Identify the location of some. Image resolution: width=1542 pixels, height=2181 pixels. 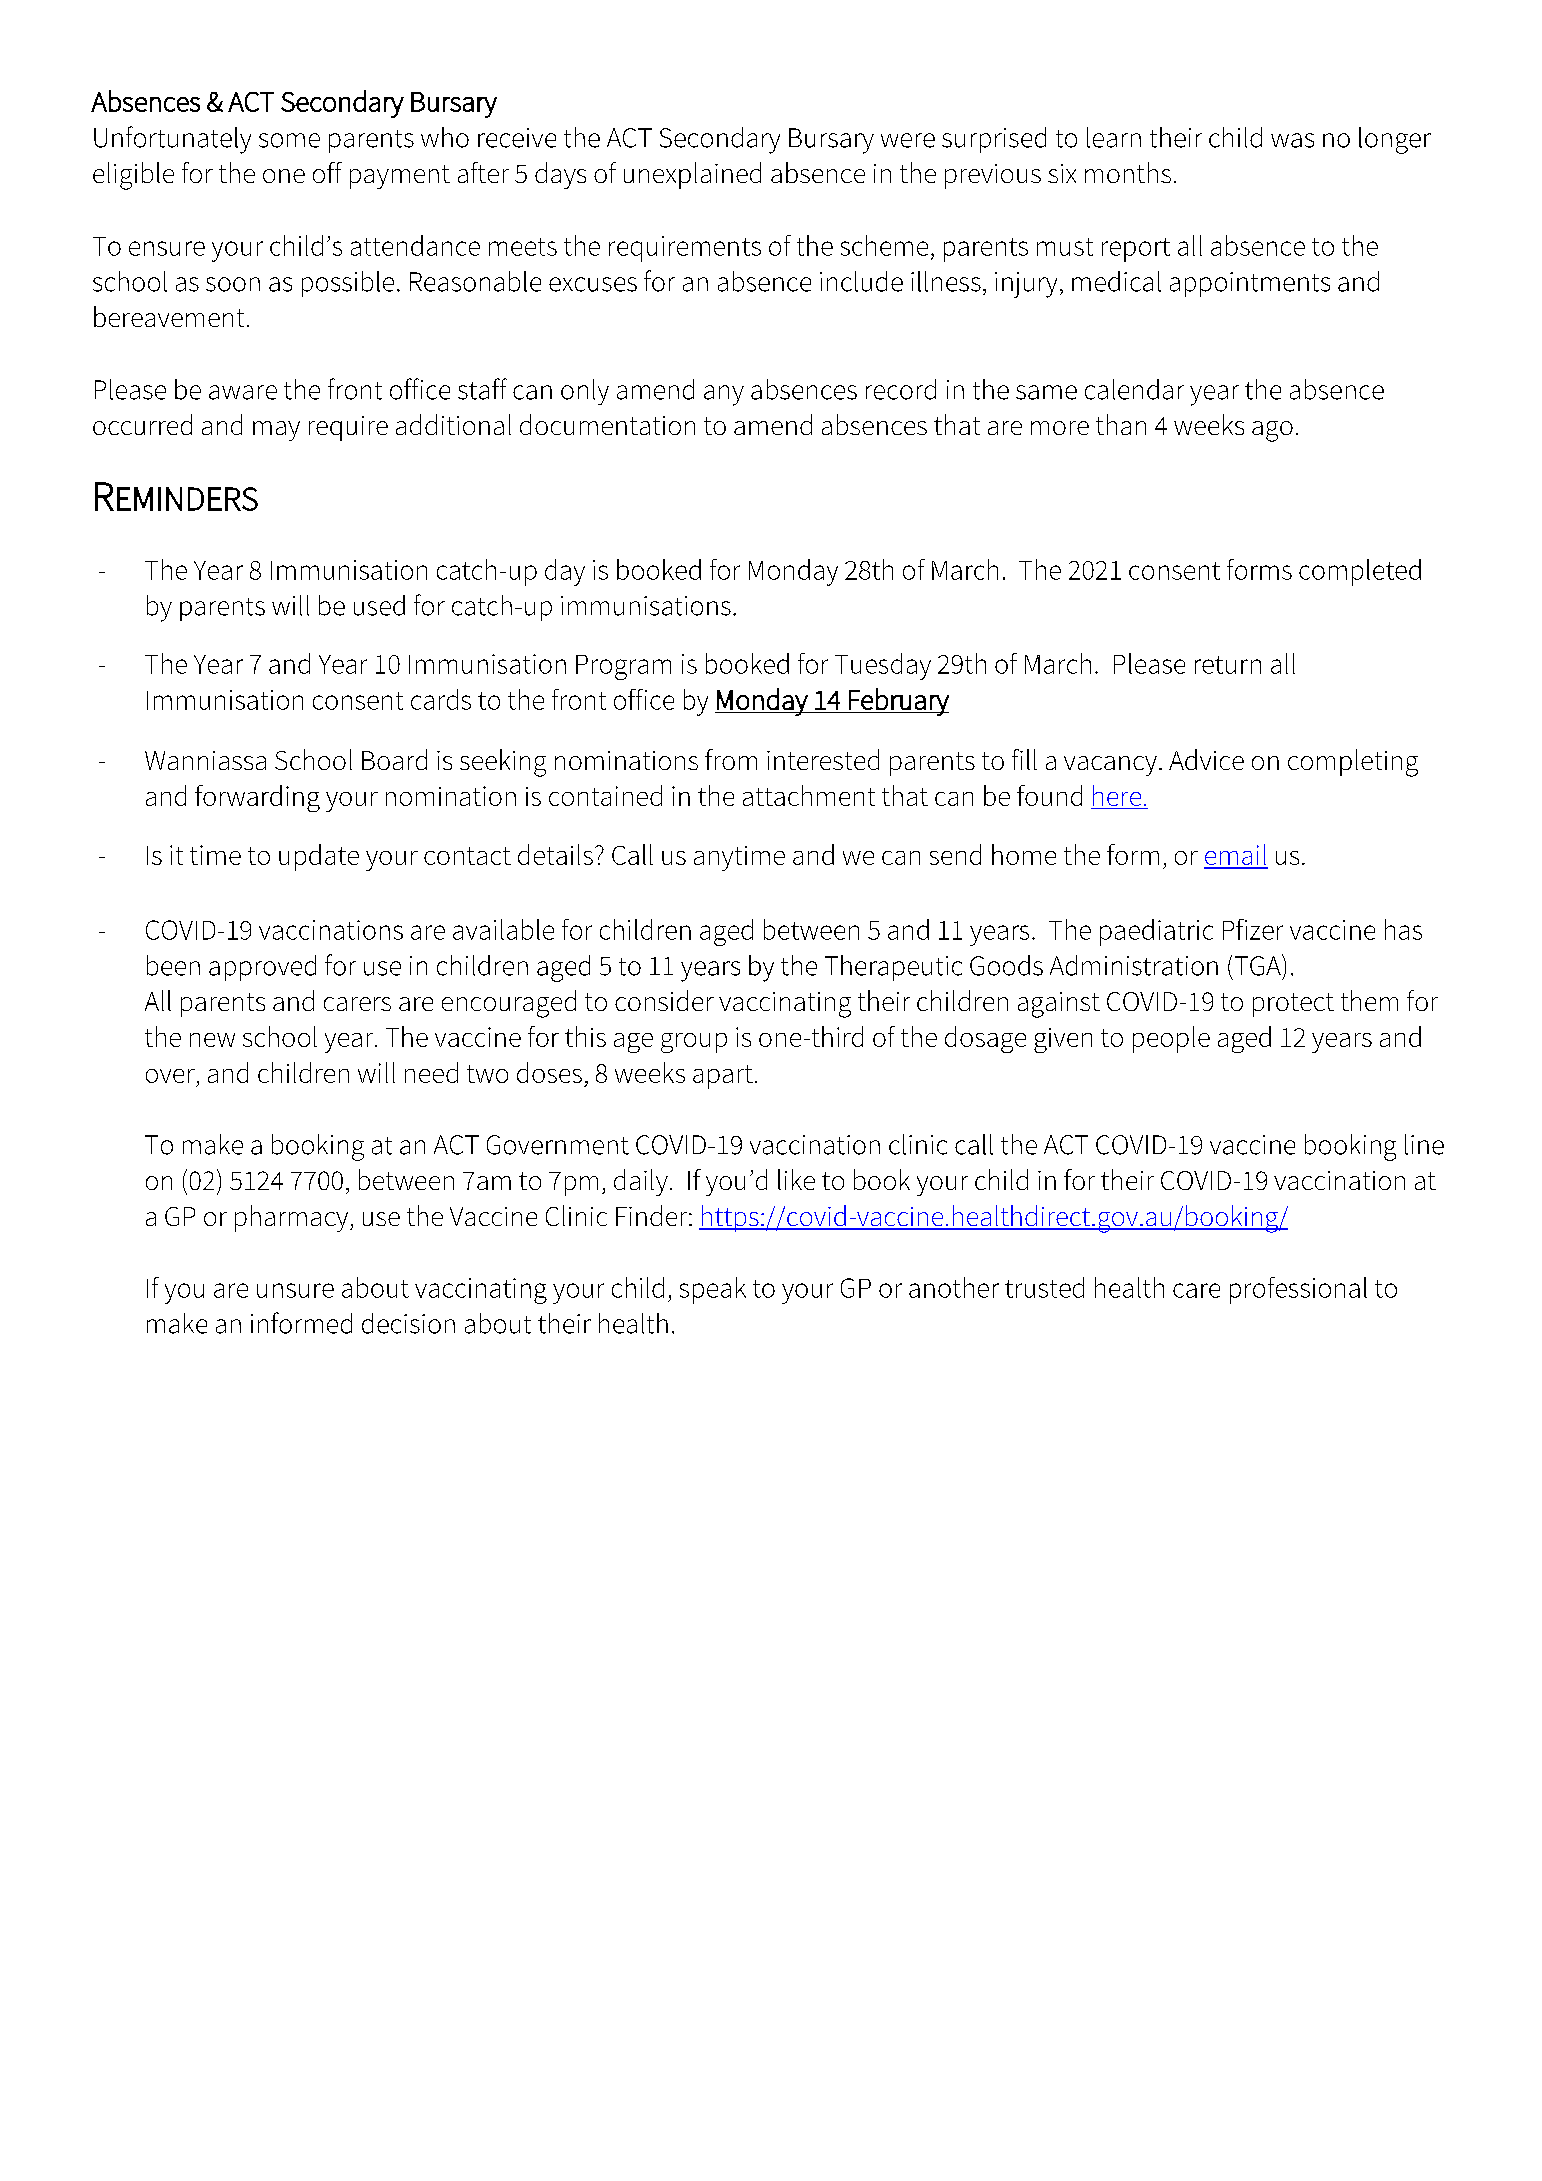
(289, 140).
